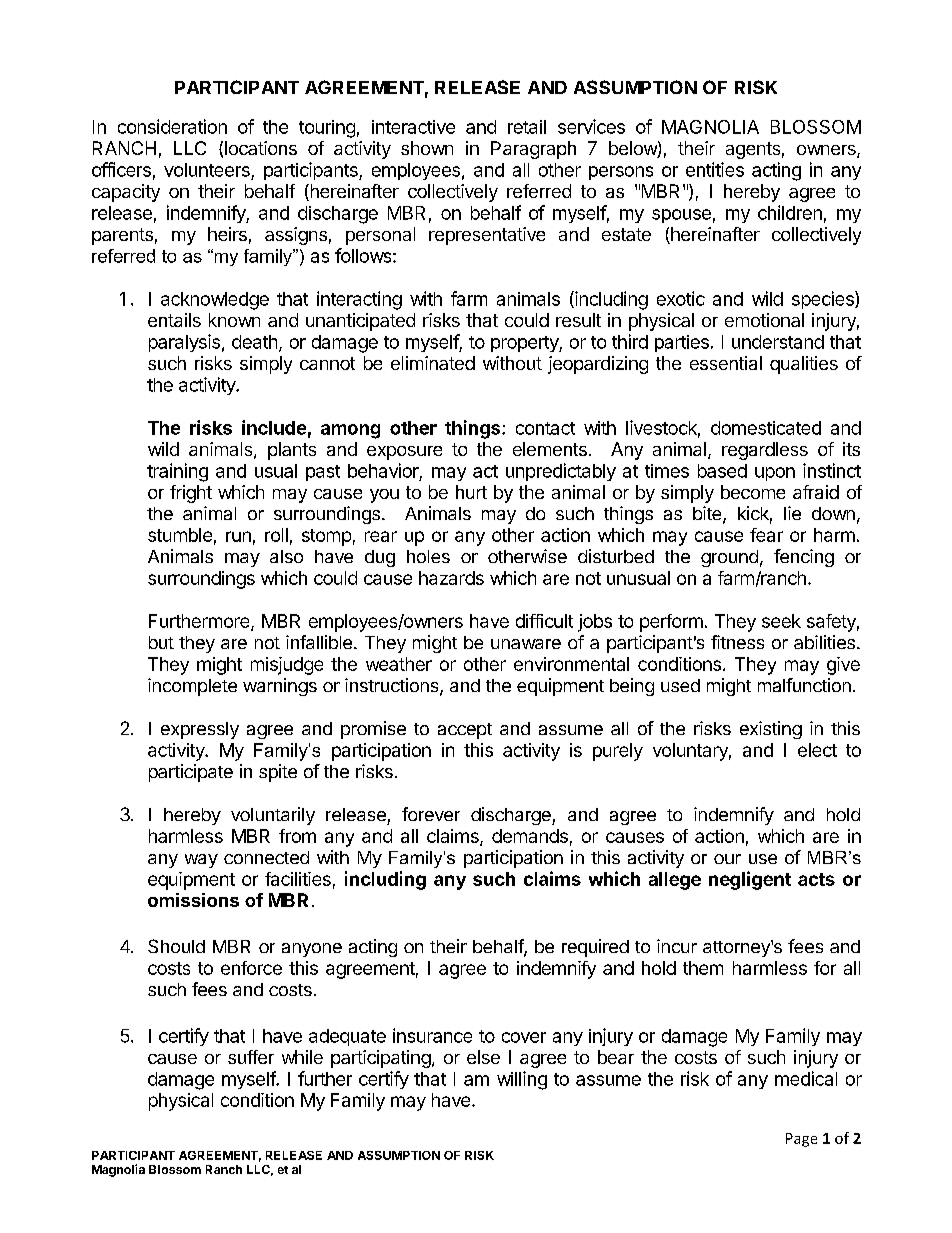  I want to click on Paragraph, so click(533, 150).
